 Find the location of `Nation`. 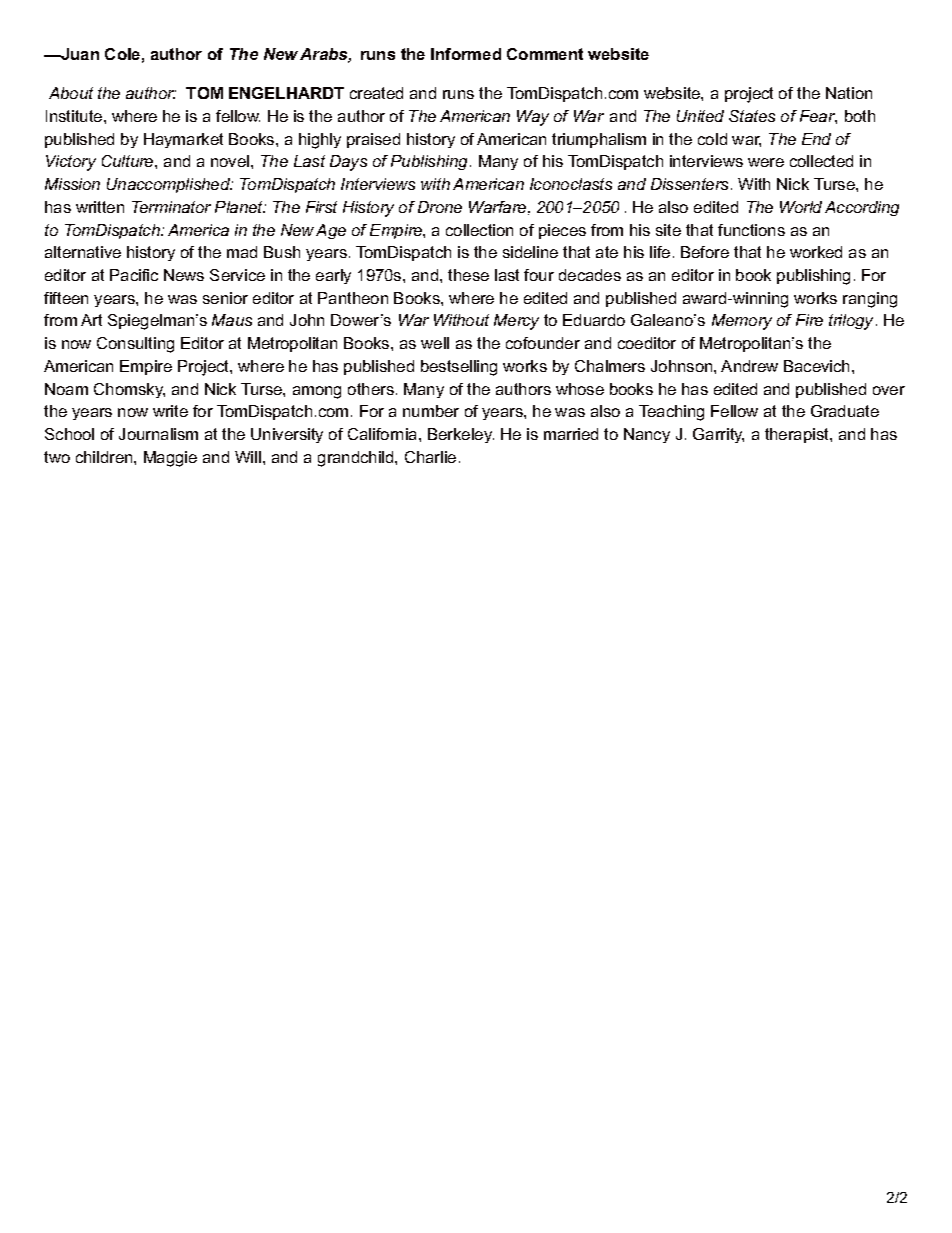

Nation is located at coordinates (849, 93).
